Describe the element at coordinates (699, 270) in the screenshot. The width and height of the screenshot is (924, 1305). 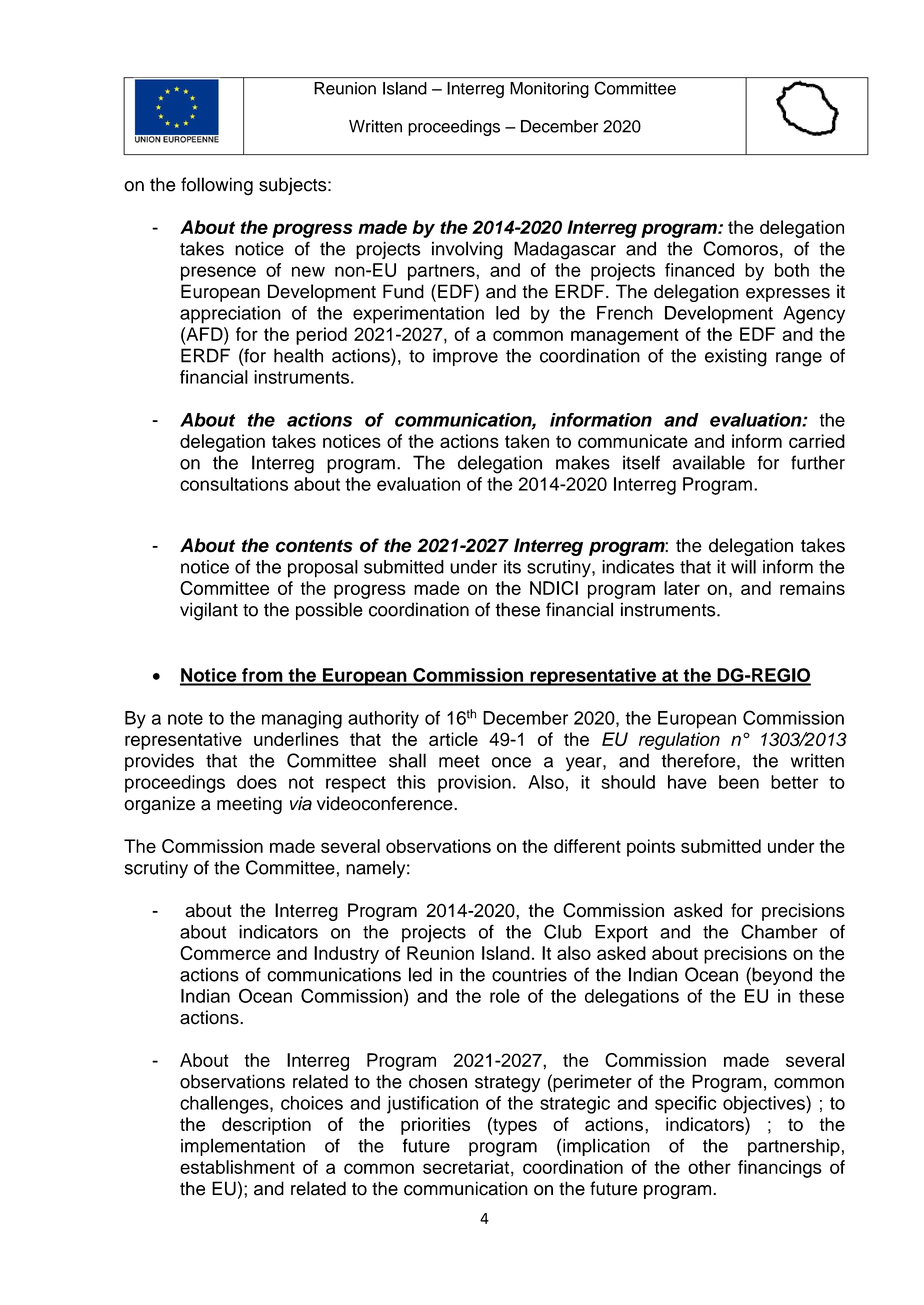
I see `financed` at that location.
